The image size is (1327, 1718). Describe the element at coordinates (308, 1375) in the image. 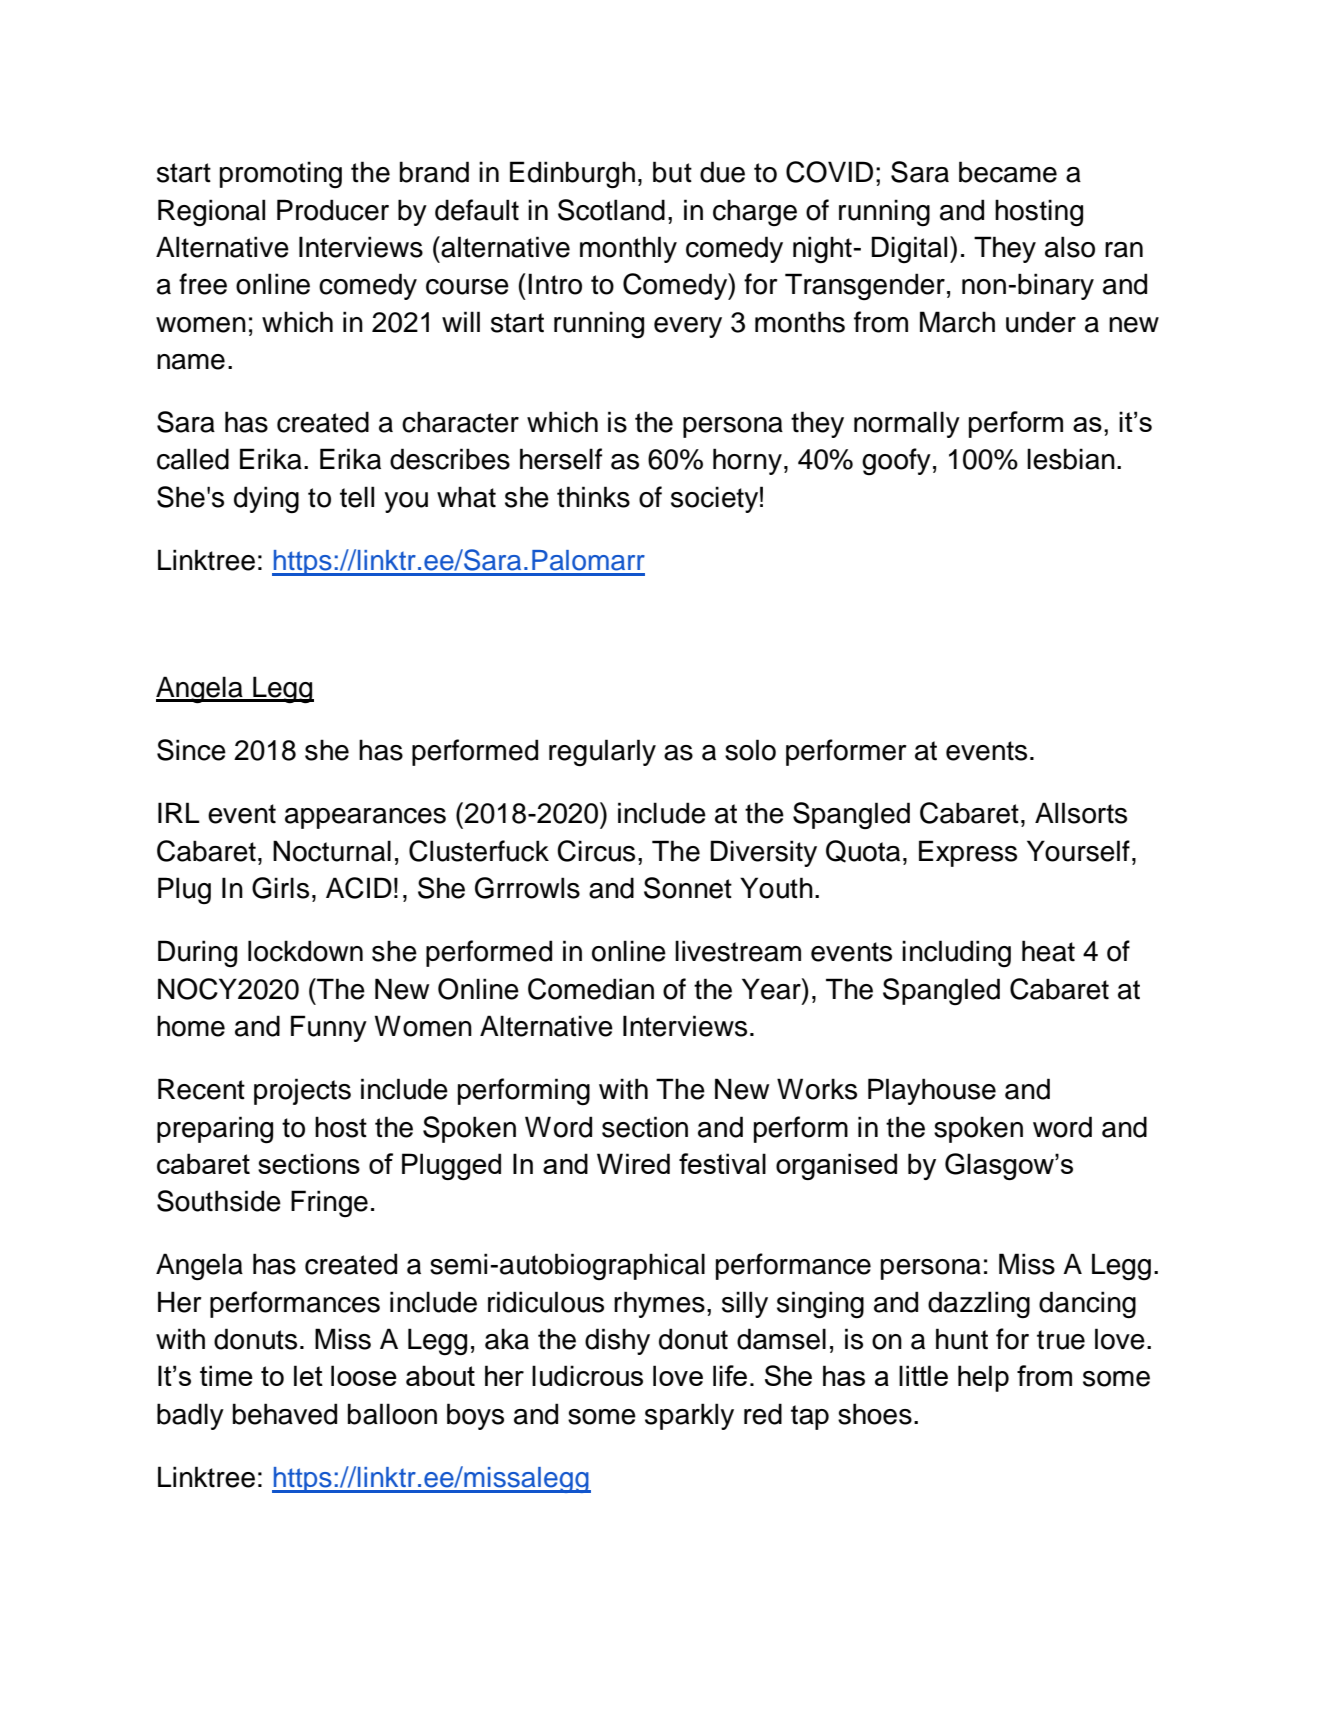

I see `let` at that location.
